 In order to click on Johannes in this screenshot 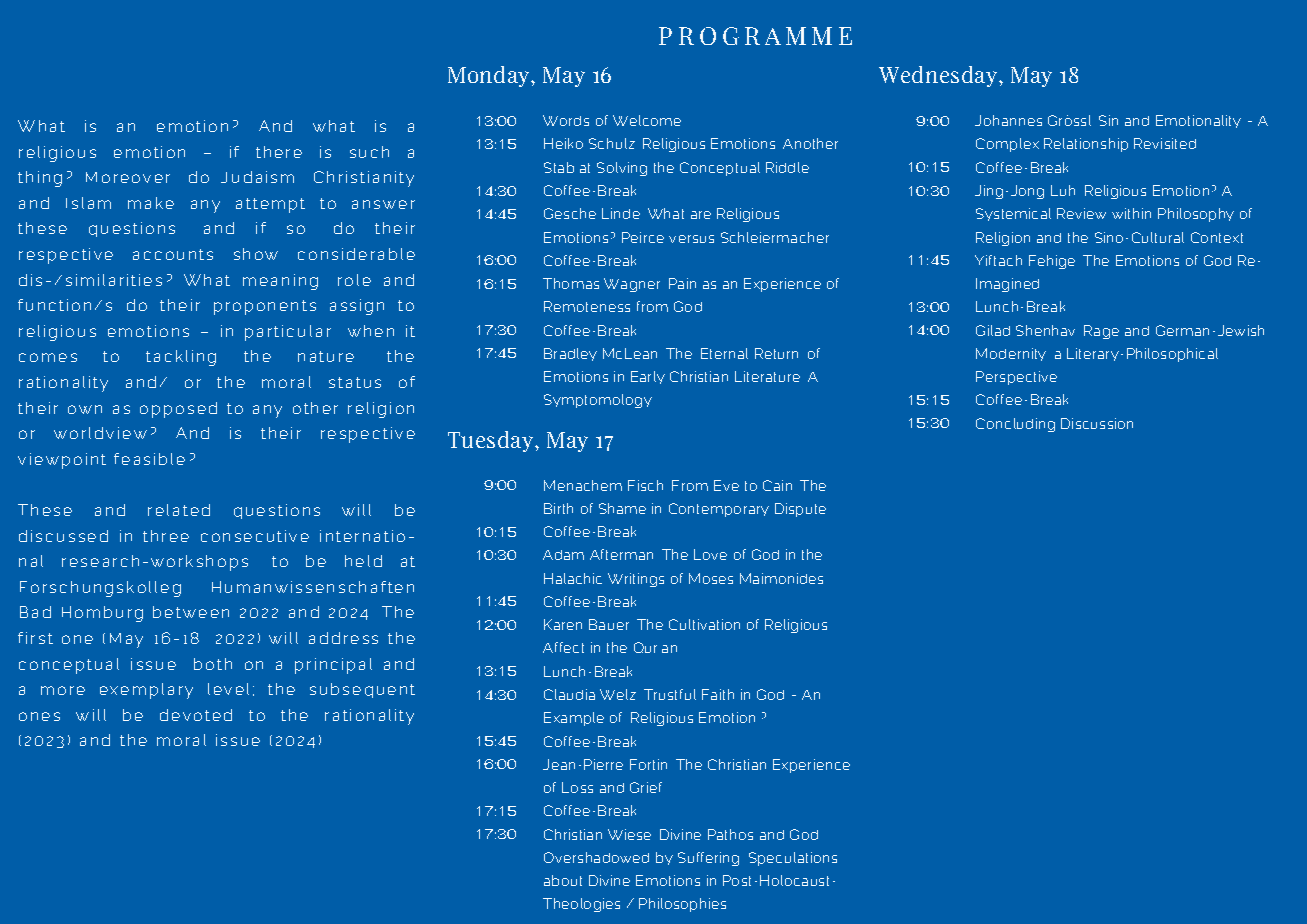, I will do `click(1008, 120)`.
